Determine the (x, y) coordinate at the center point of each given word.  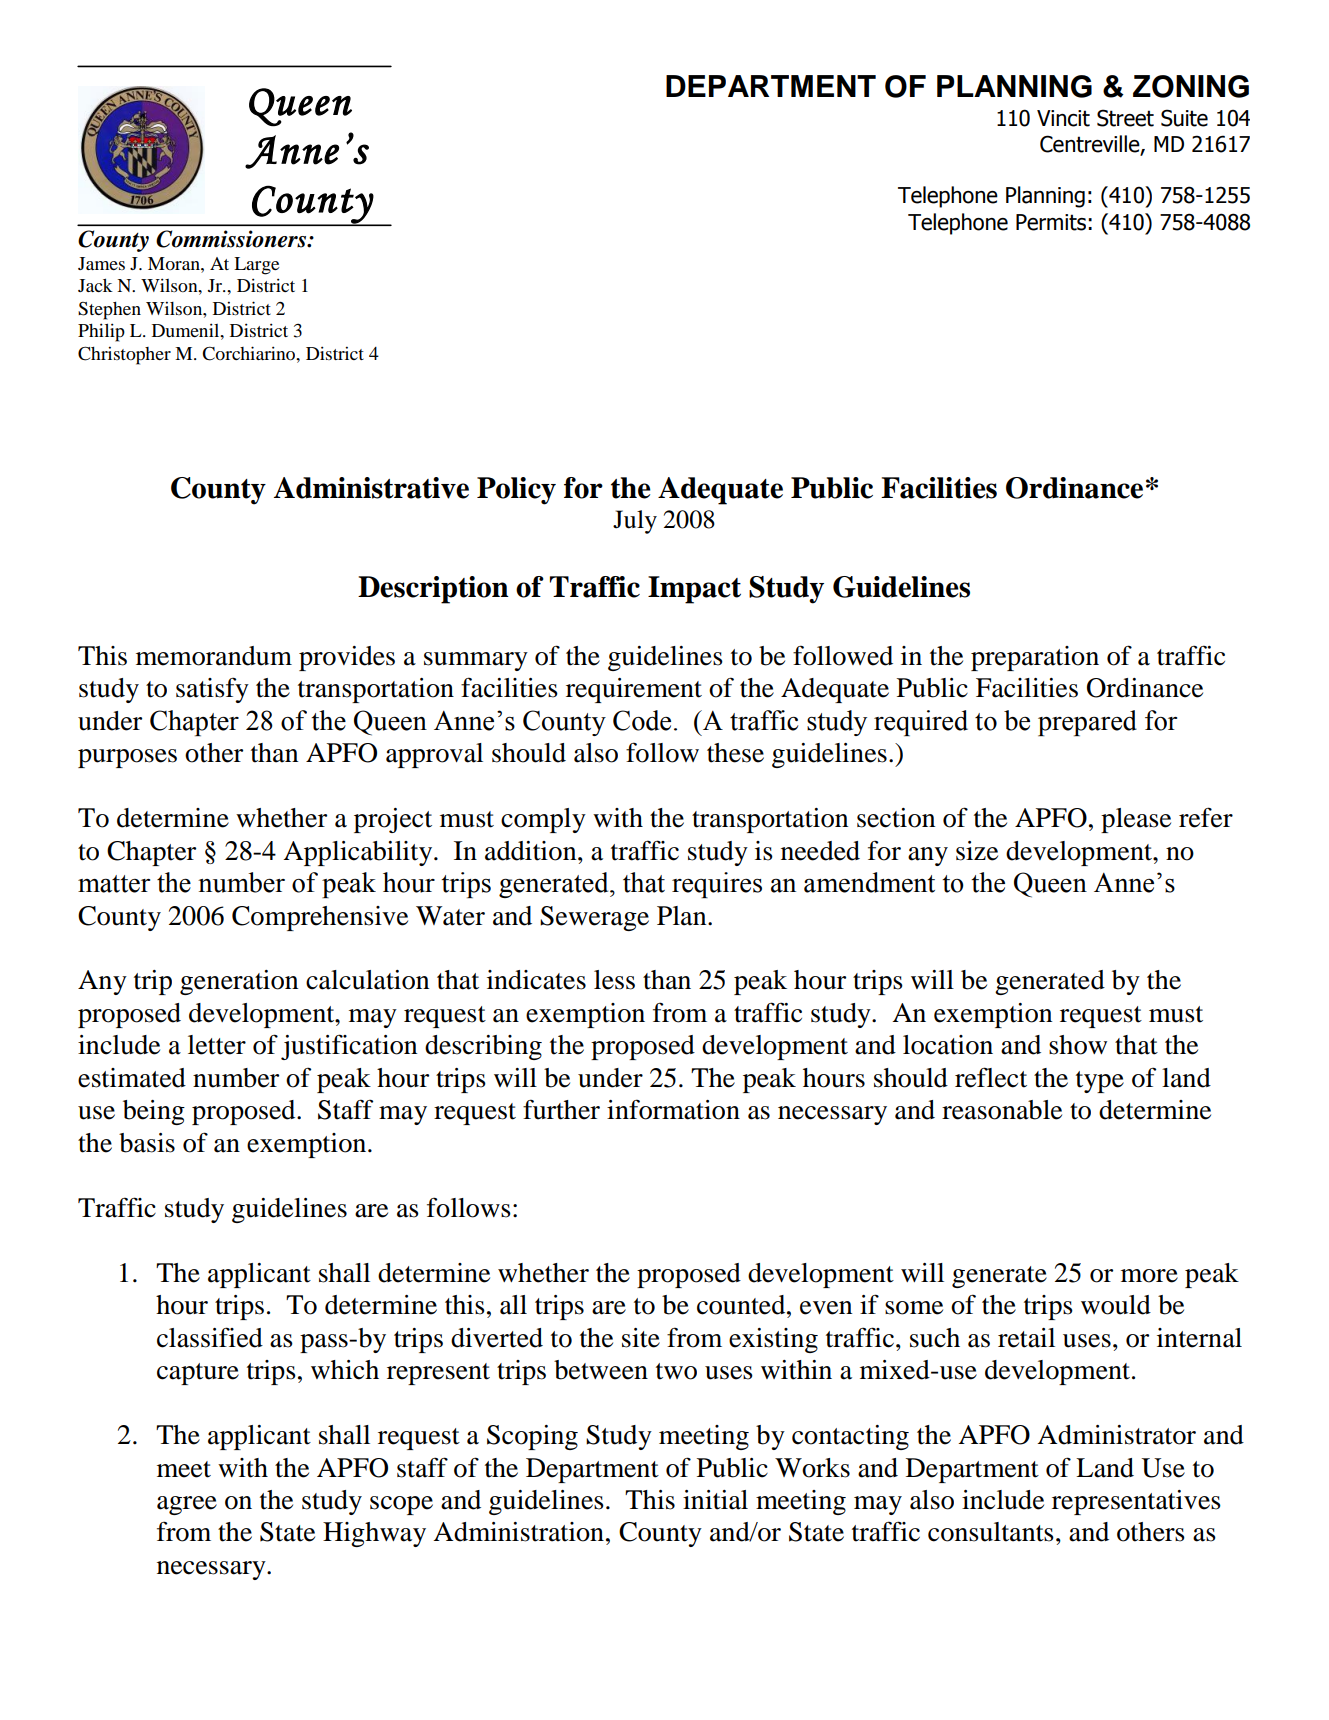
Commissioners (232, 239)
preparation (1035, 658)
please (1136, 820)
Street (1125, 118)
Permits (1051, 222)
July (635, 522)
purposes (127, 758)
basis (147, 1143)
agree (187, 1505)
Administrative (371, 488)
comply (543, 820)
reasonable (1002, 1110)
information (673, 1109)
